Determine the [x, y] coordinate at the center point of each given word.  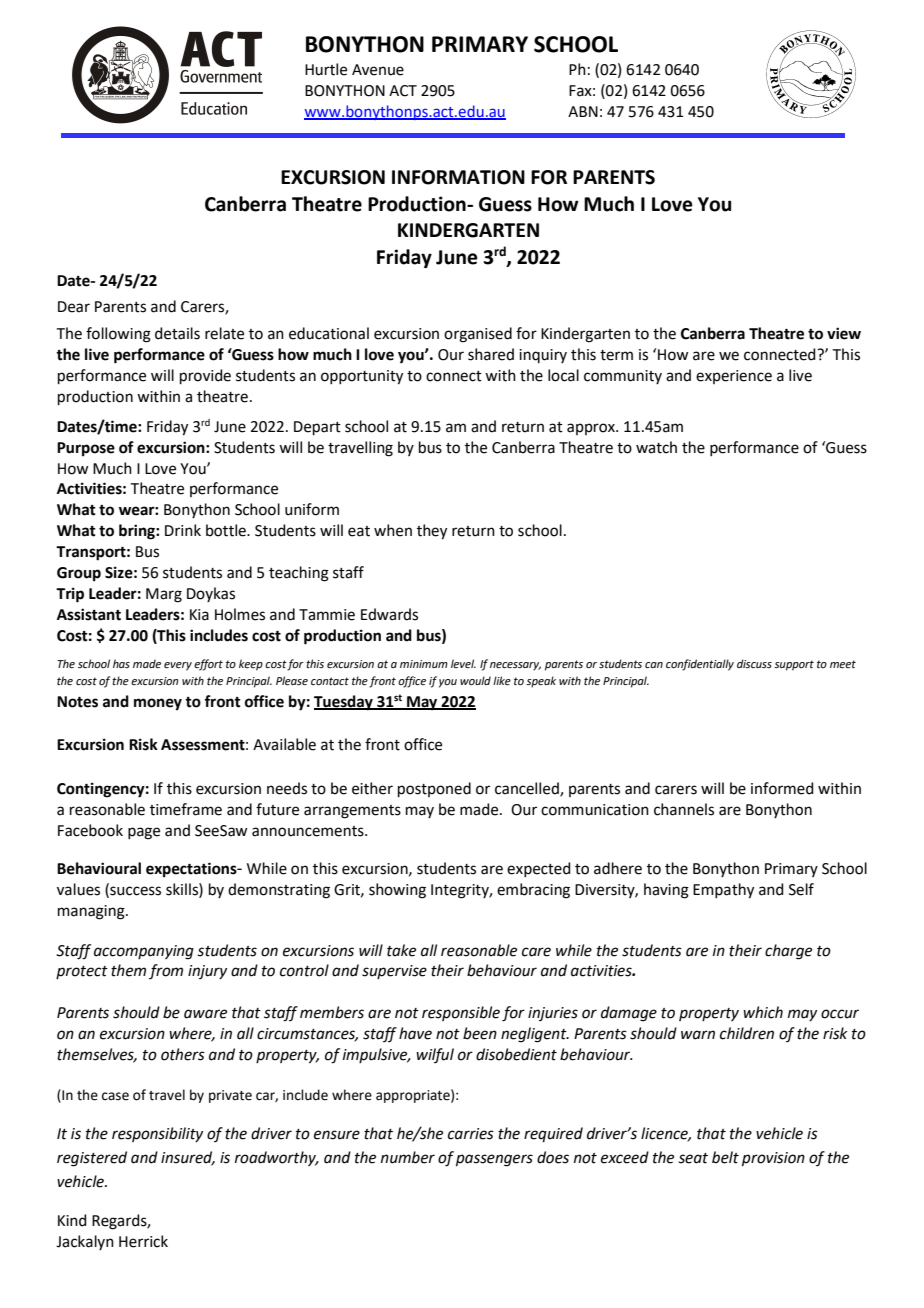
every [178, 666]
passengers [494, 1160]
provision [773, 1159]
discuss [754, 663]
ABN [583, 111]
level [463, 663]
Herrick [143, 1241]
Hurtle [326, 69]
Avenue [378, 70]
